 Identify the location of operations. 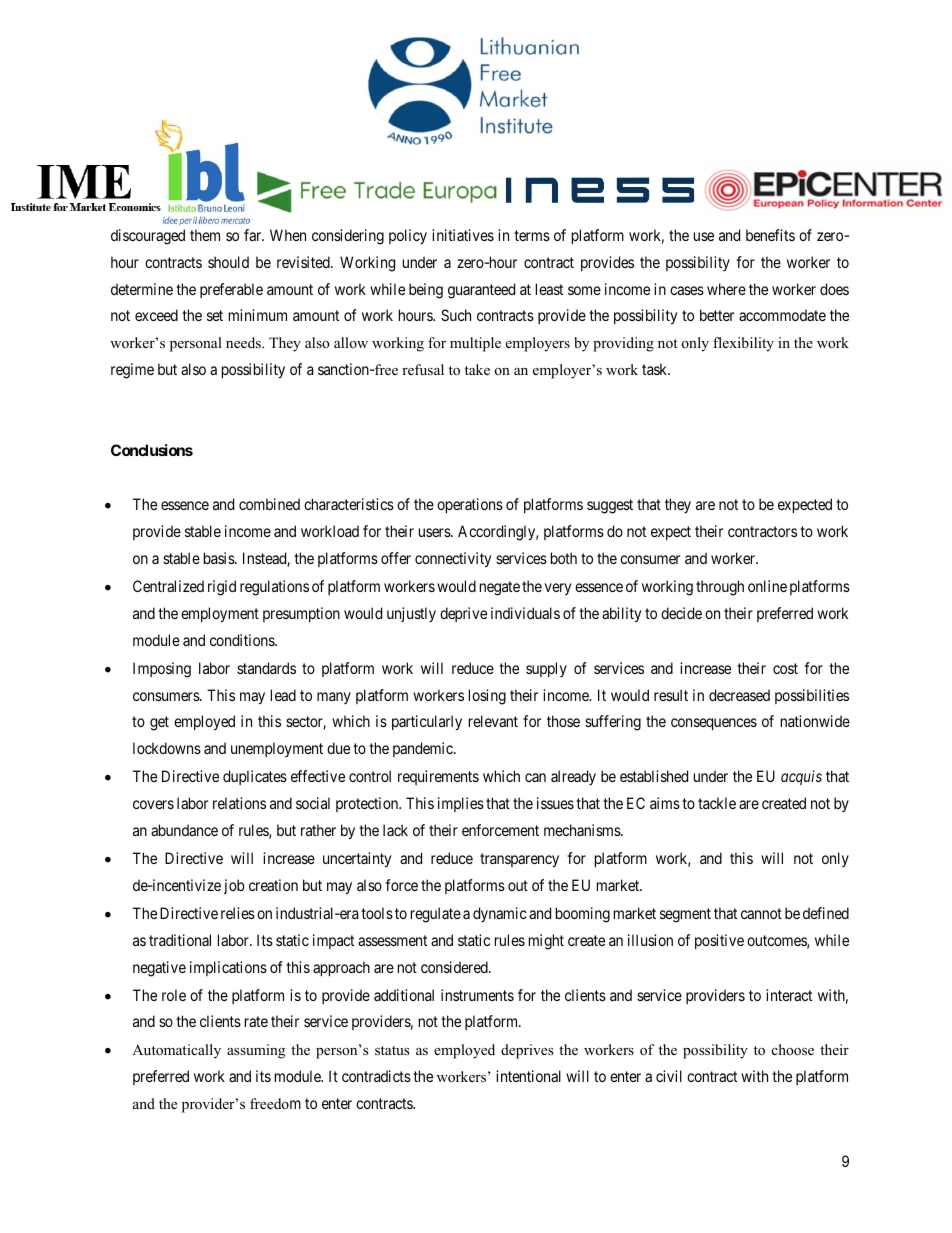
(470, 505).
